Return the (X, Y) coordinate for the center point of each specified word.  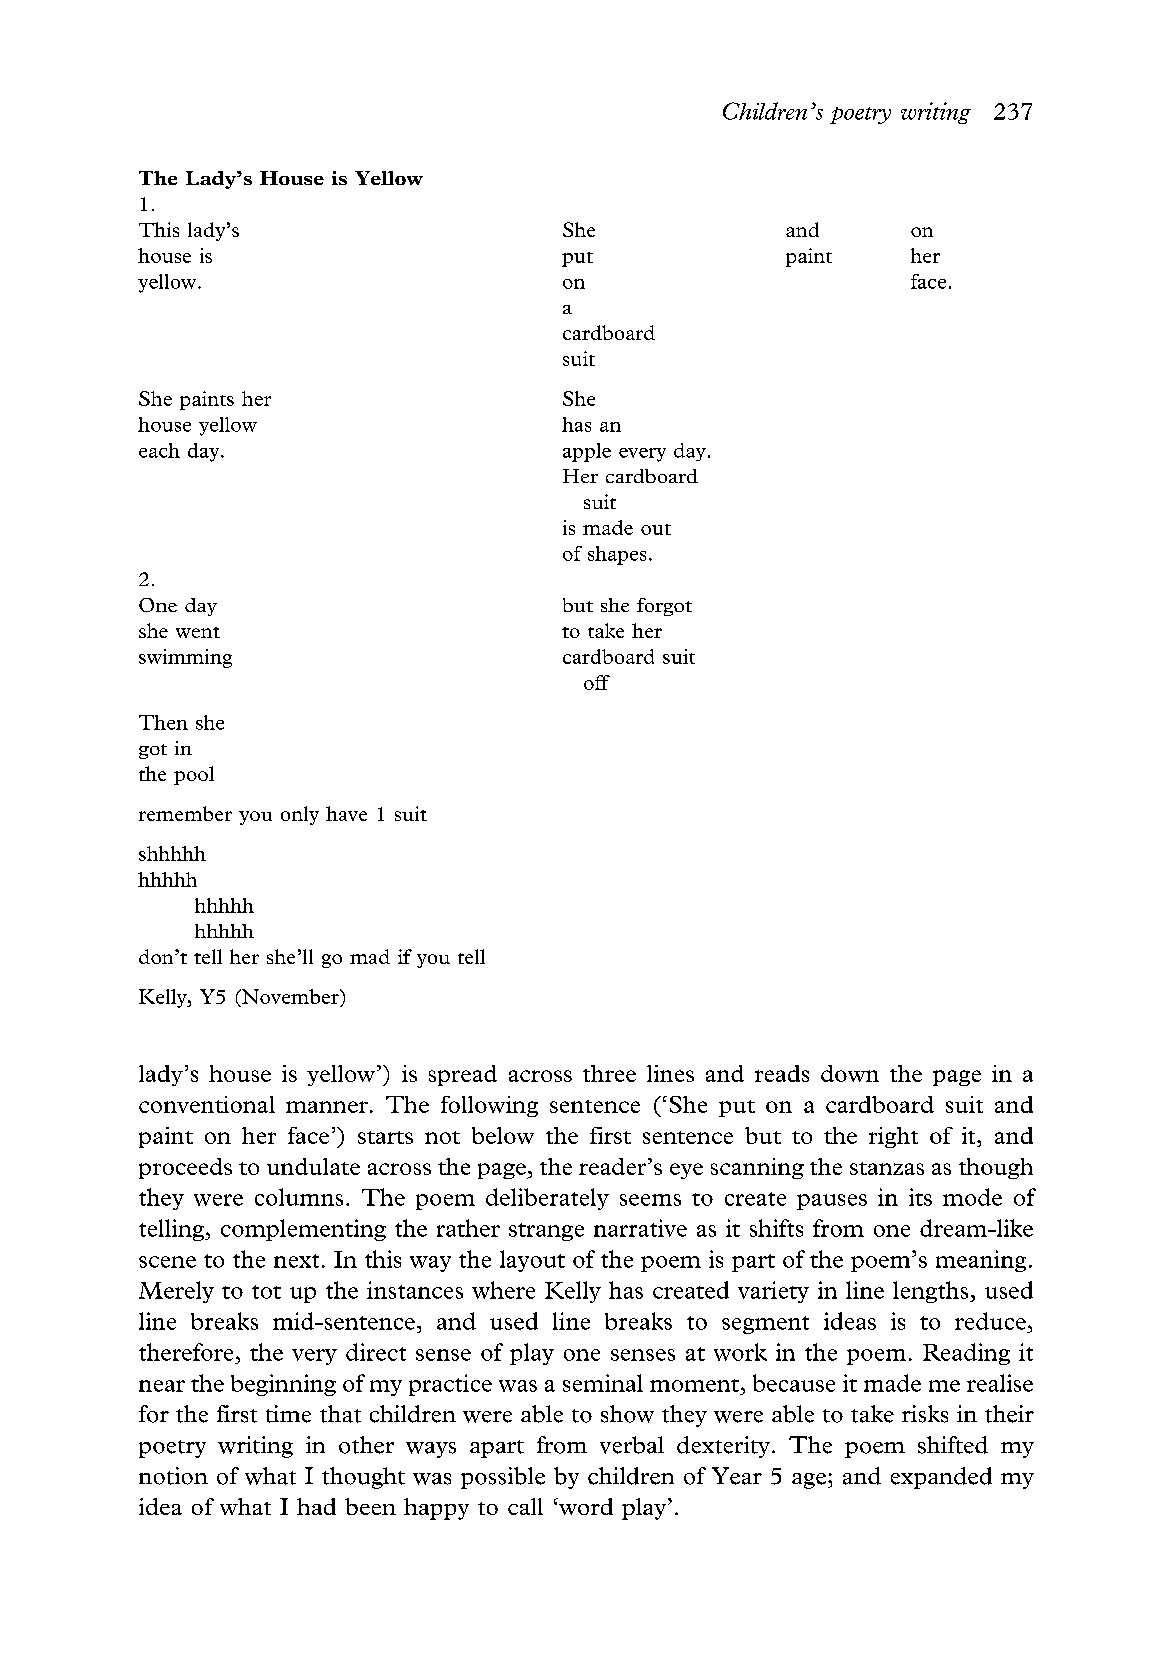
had (316, 1506)
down (850, 1073)
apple (587, 452)
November (290, 996)
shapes (617, 555)
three (609, 1073)
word (585, 1506)
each (159, 450)
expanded (941, 1478)
